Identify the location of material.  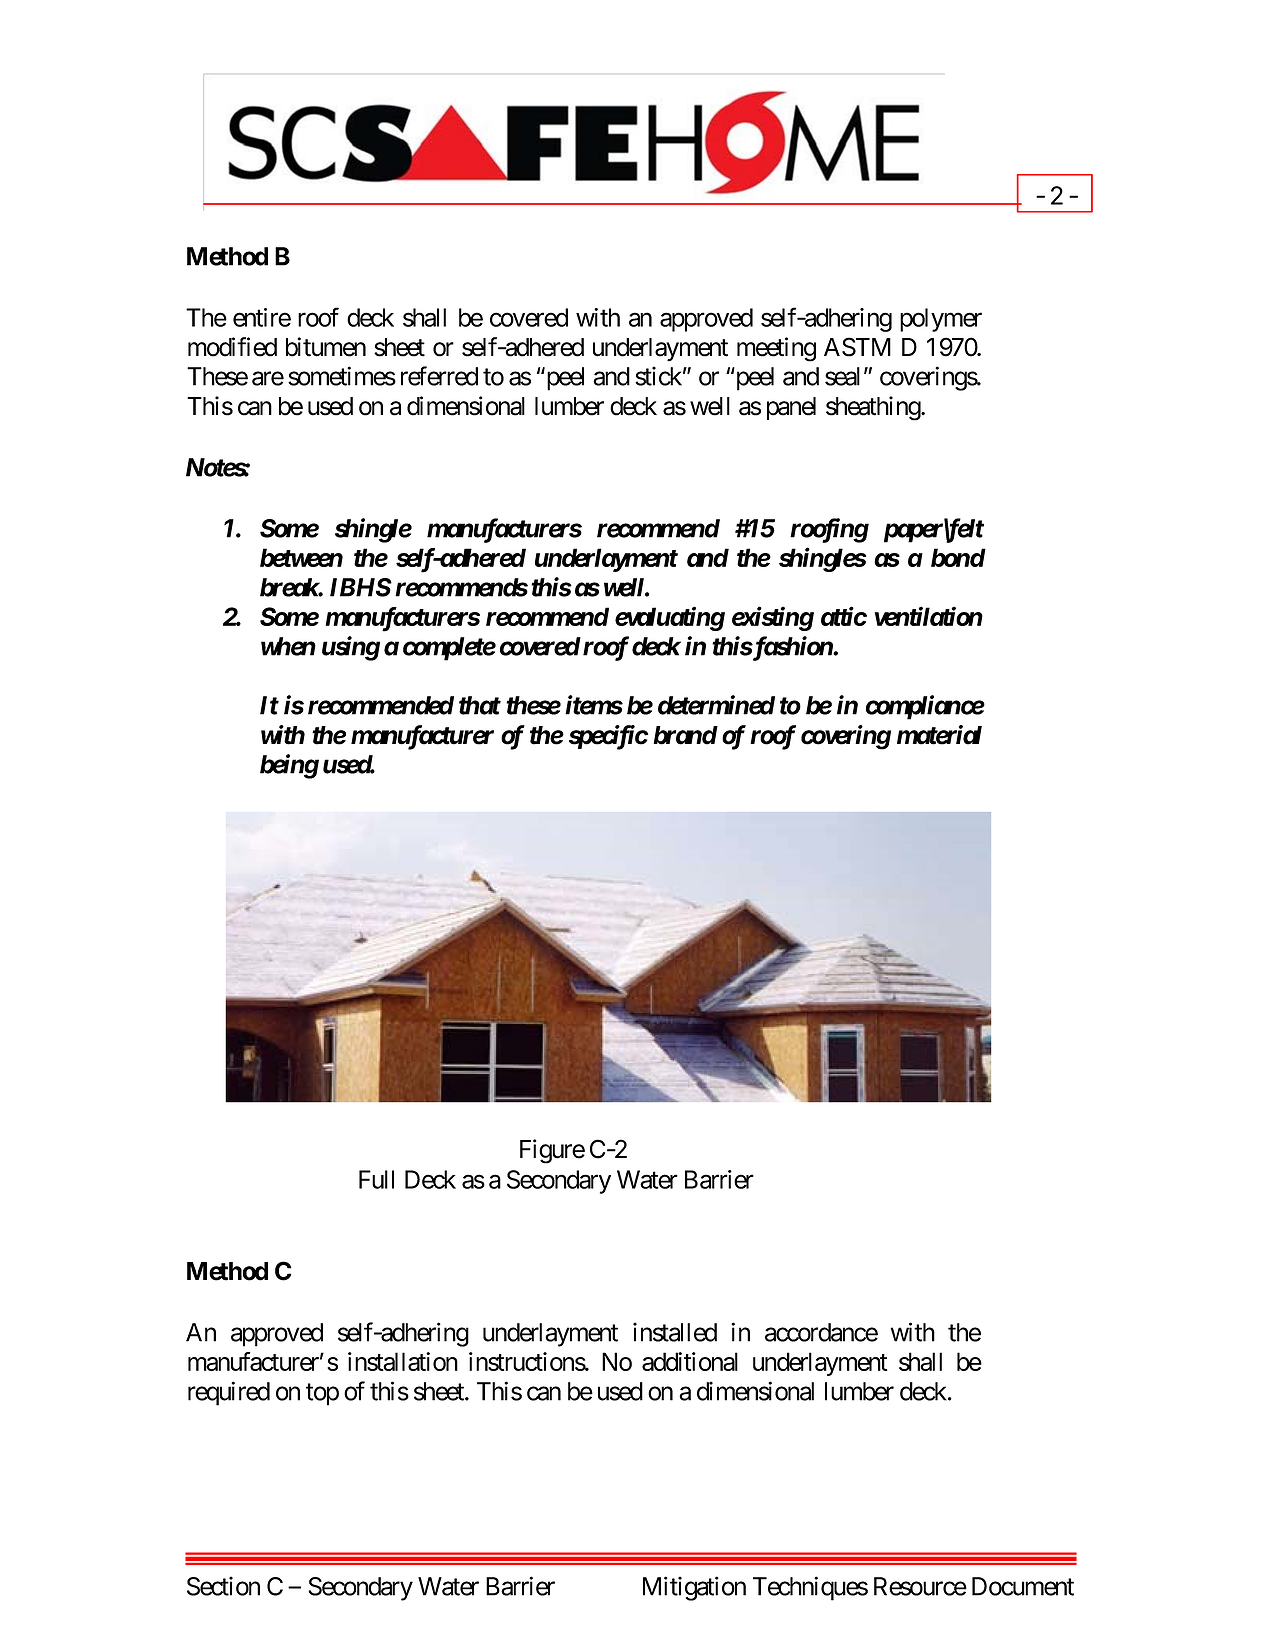
(939, 735).
